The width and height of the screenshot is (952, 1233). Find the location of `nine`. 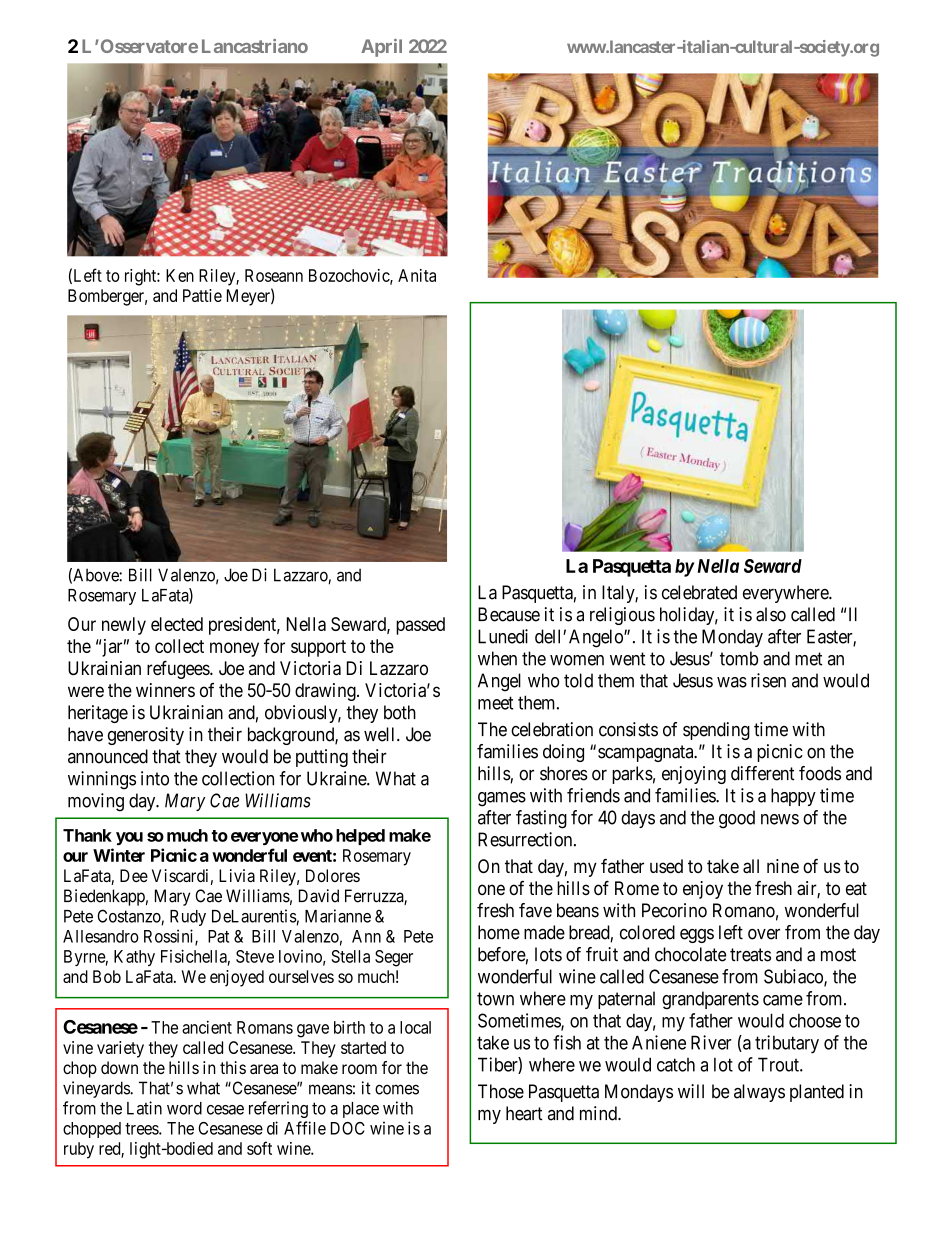

nine is located at coordinates (783, 866).
